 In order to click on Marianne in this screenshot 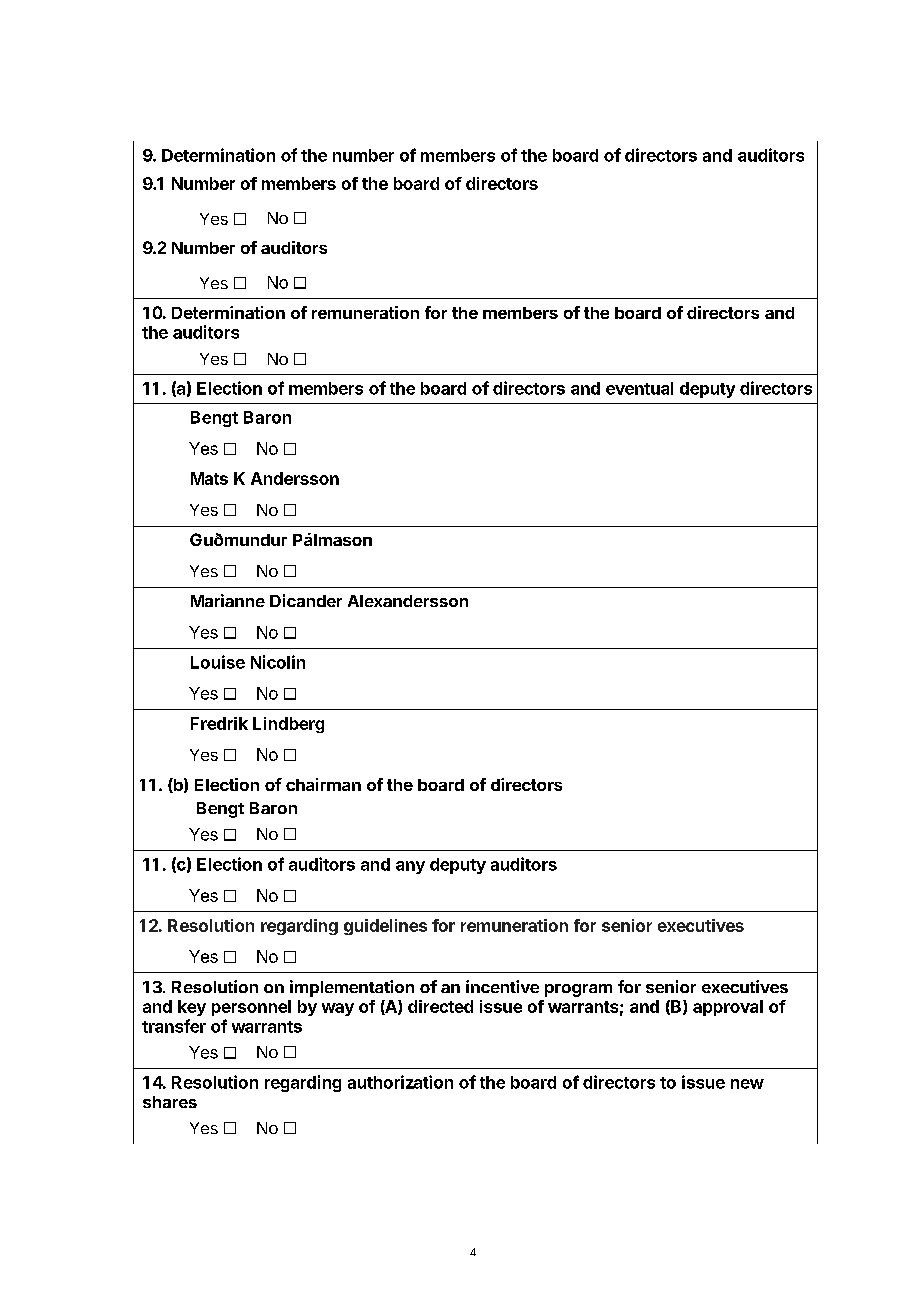, I will do `click(228, 600)`.
